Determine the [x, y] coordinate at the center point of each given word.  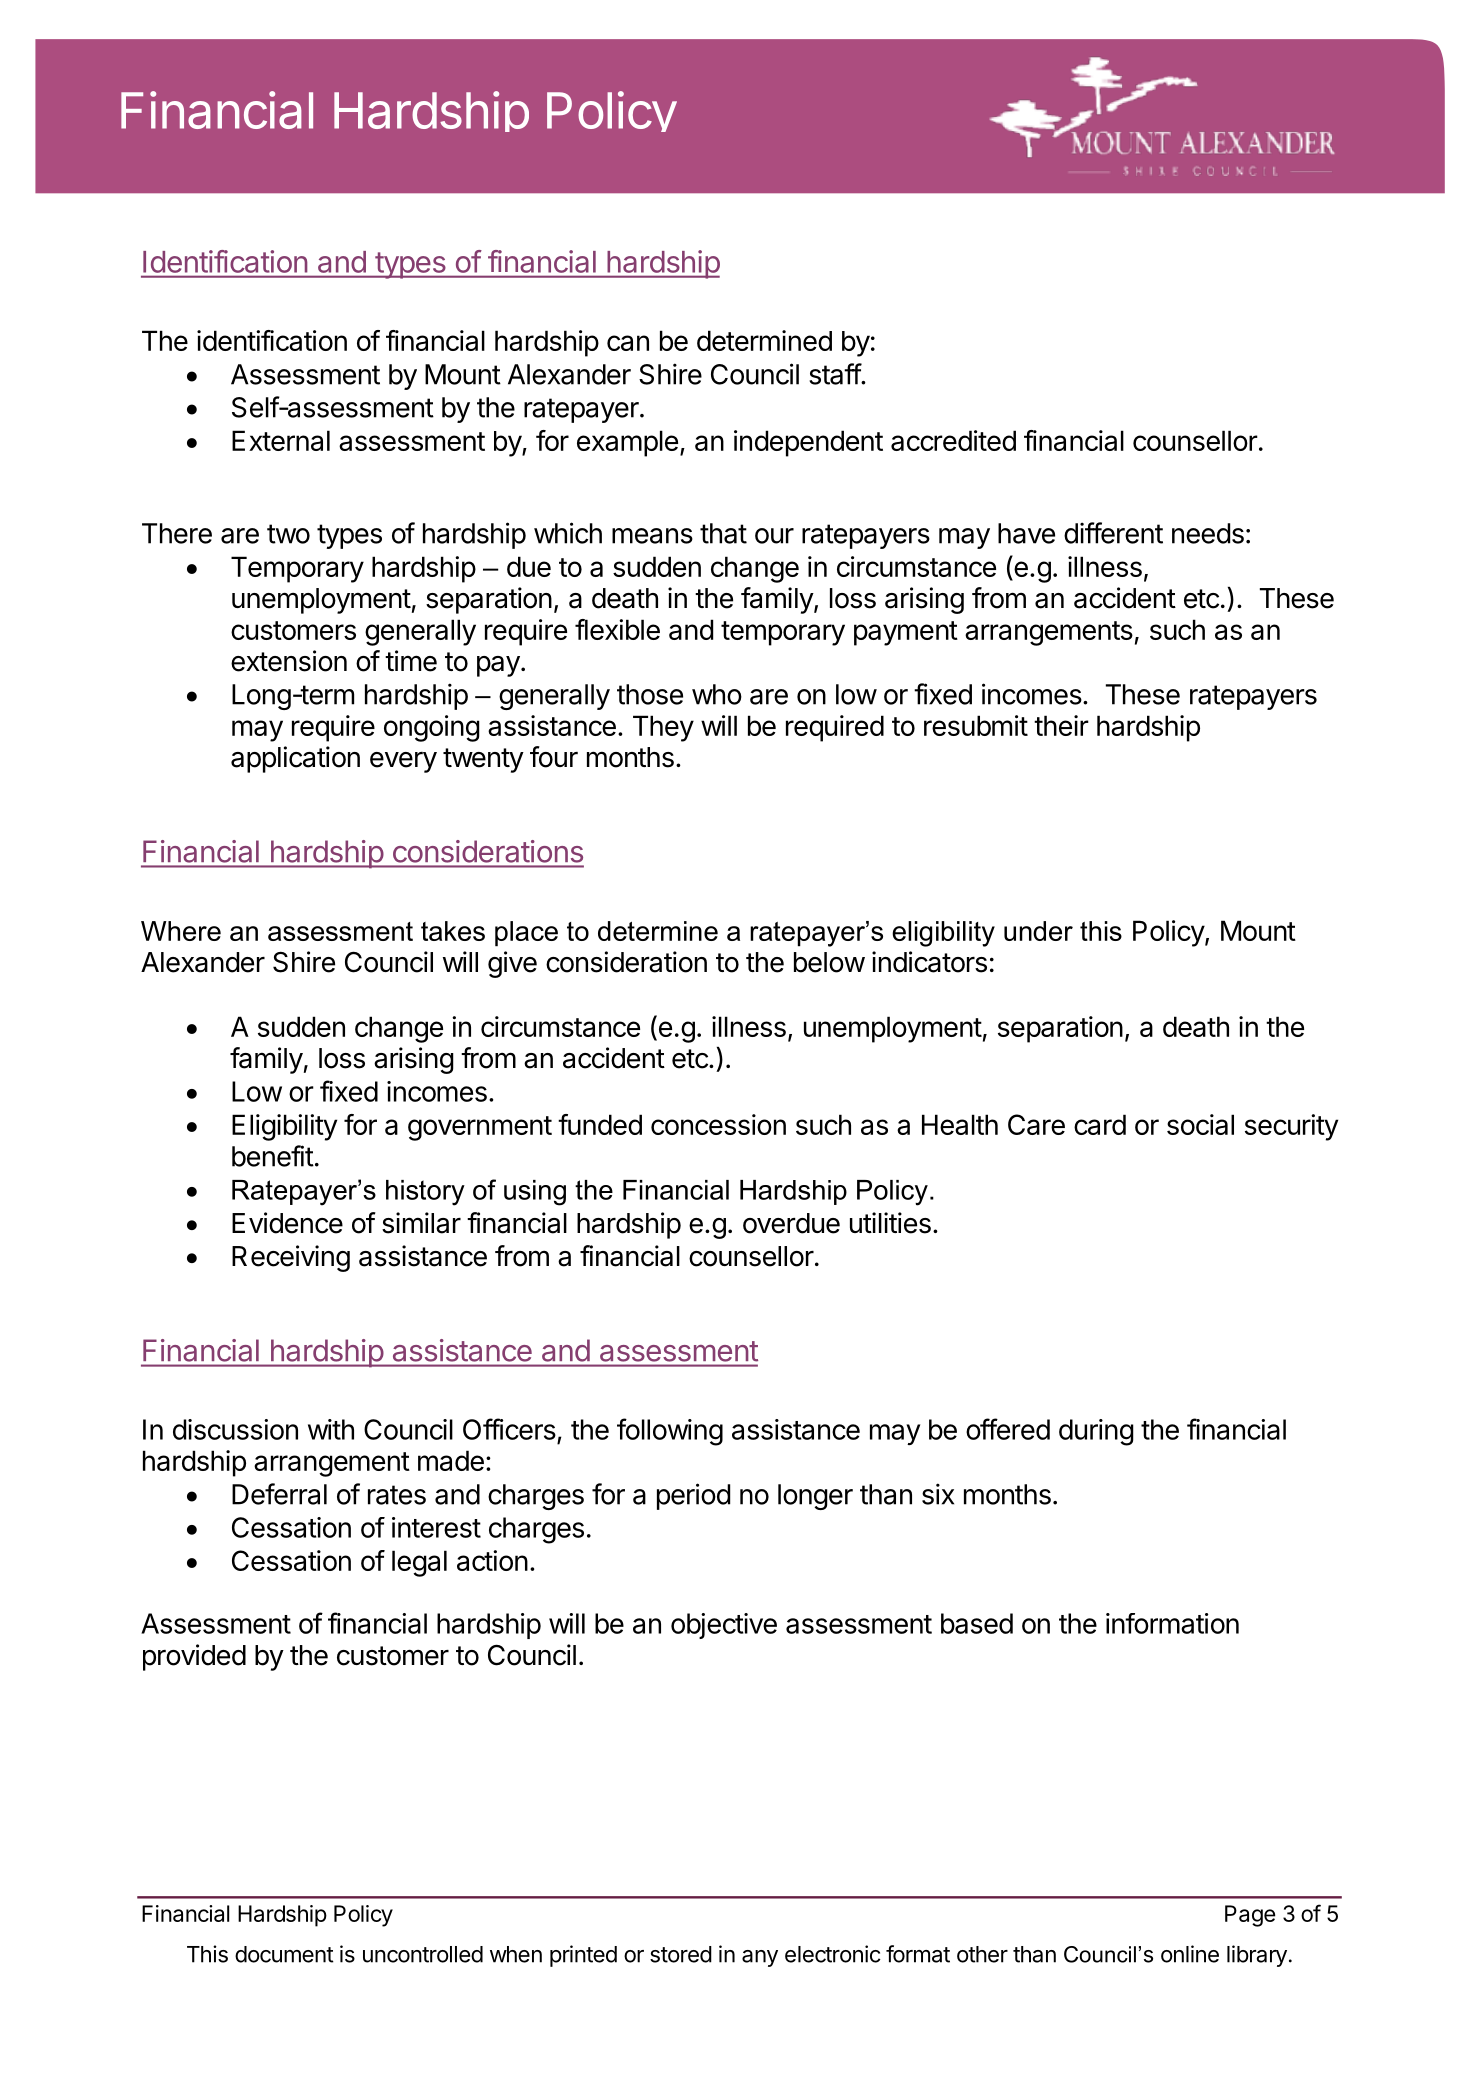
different [1113, 533]
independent [808, 443]
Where [181, 931]
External [281, 440]
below [829, 962]
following [670, 1432]
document [284, 1954]
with [331, 1429]
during [1096, 1432]
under [1038, 931]
